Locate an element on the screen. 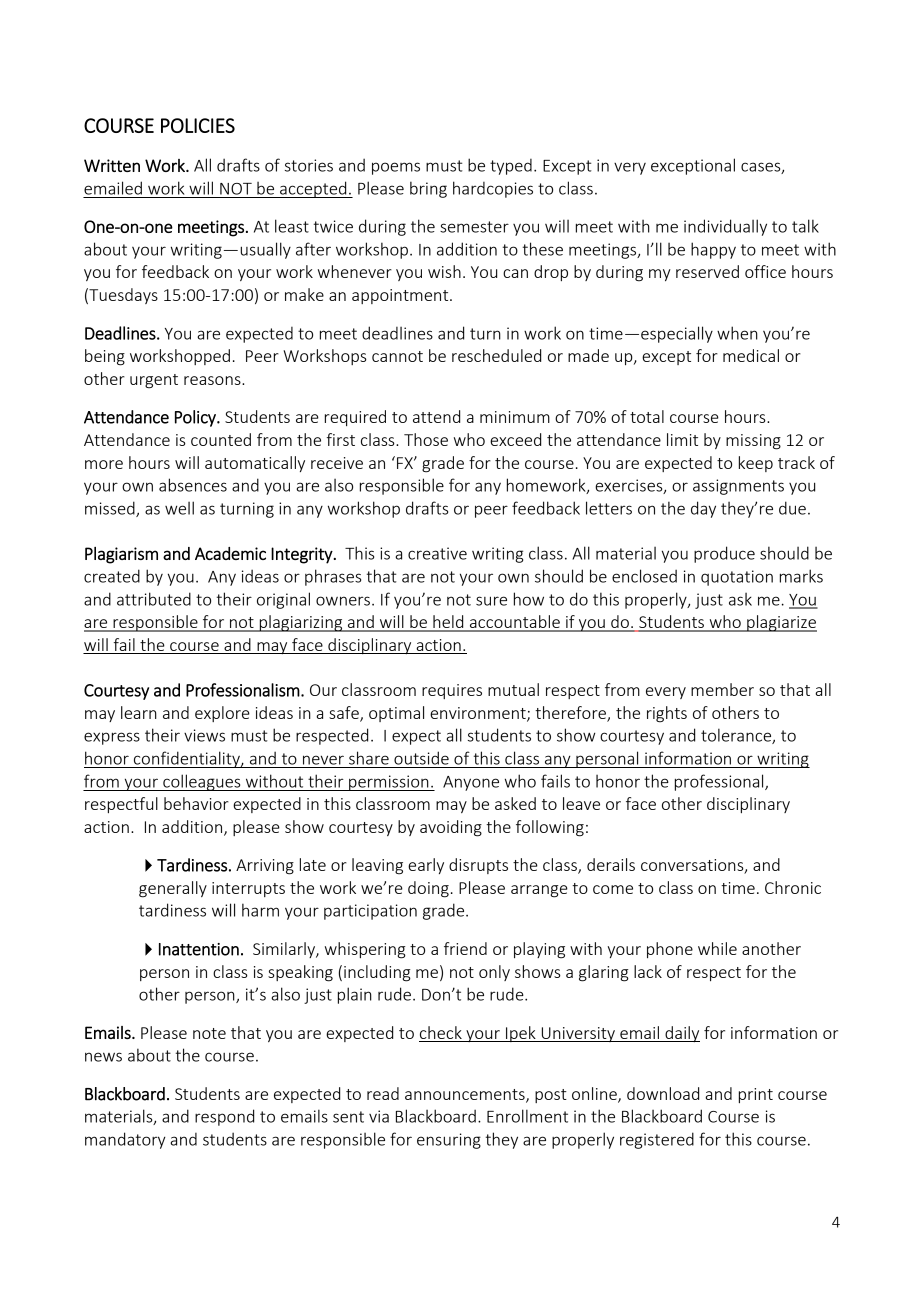 The width and height of the screenshot is (924, 1308). minimum is located at coordinates (515, 417).
